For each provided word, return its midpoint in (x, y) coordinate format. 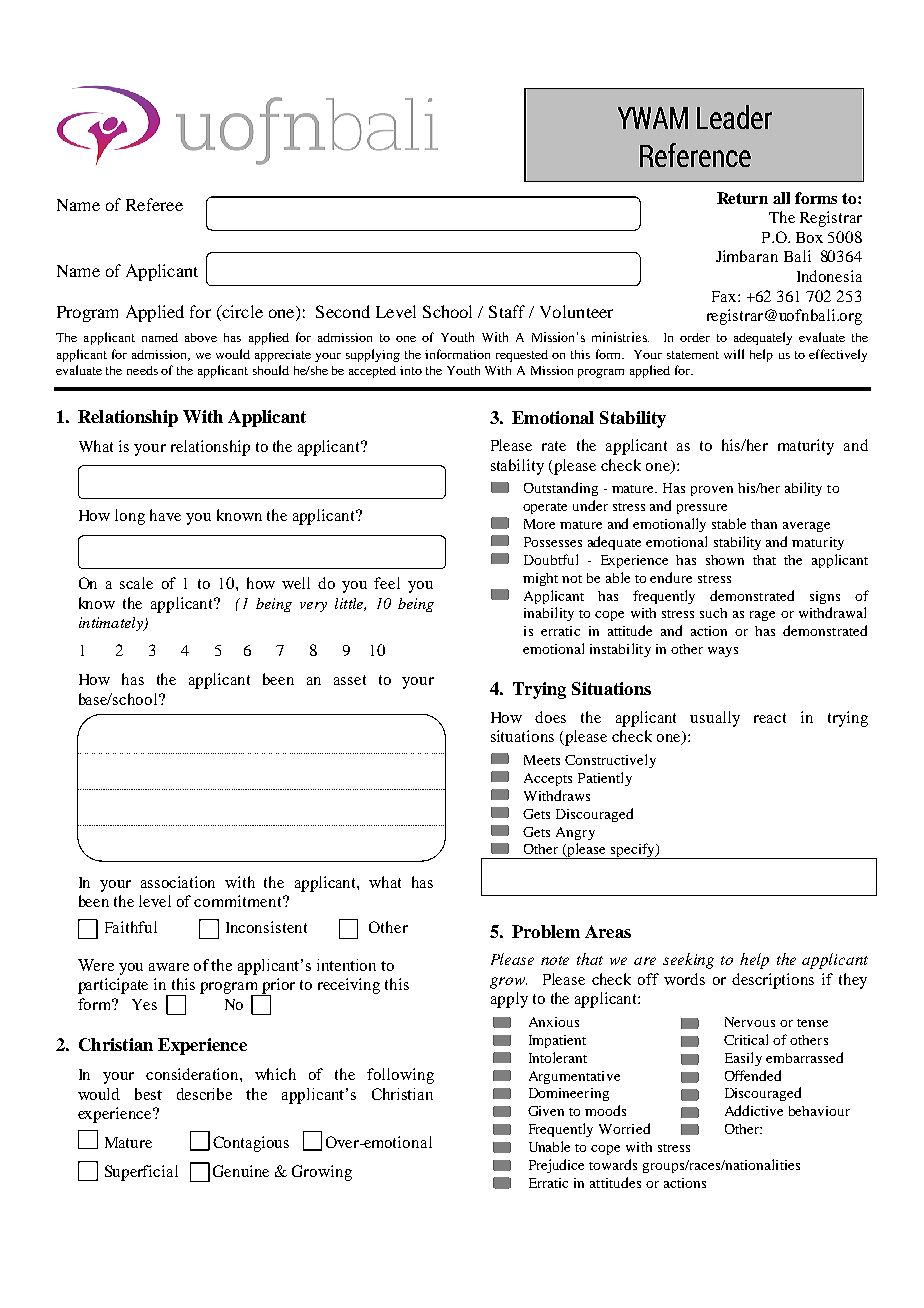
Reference (695, 155)
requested (522, 356)
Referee (154, 204)
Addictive (754, 1110)
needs (142, 370)
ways (723, 652)
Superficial (141, 1173)
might (540, 579)
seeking (688, 961)
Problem (546, 931)
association (178, 882)
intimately (112, 624)
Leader (734, 117)
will (734, 354)
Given (546, 1111)
